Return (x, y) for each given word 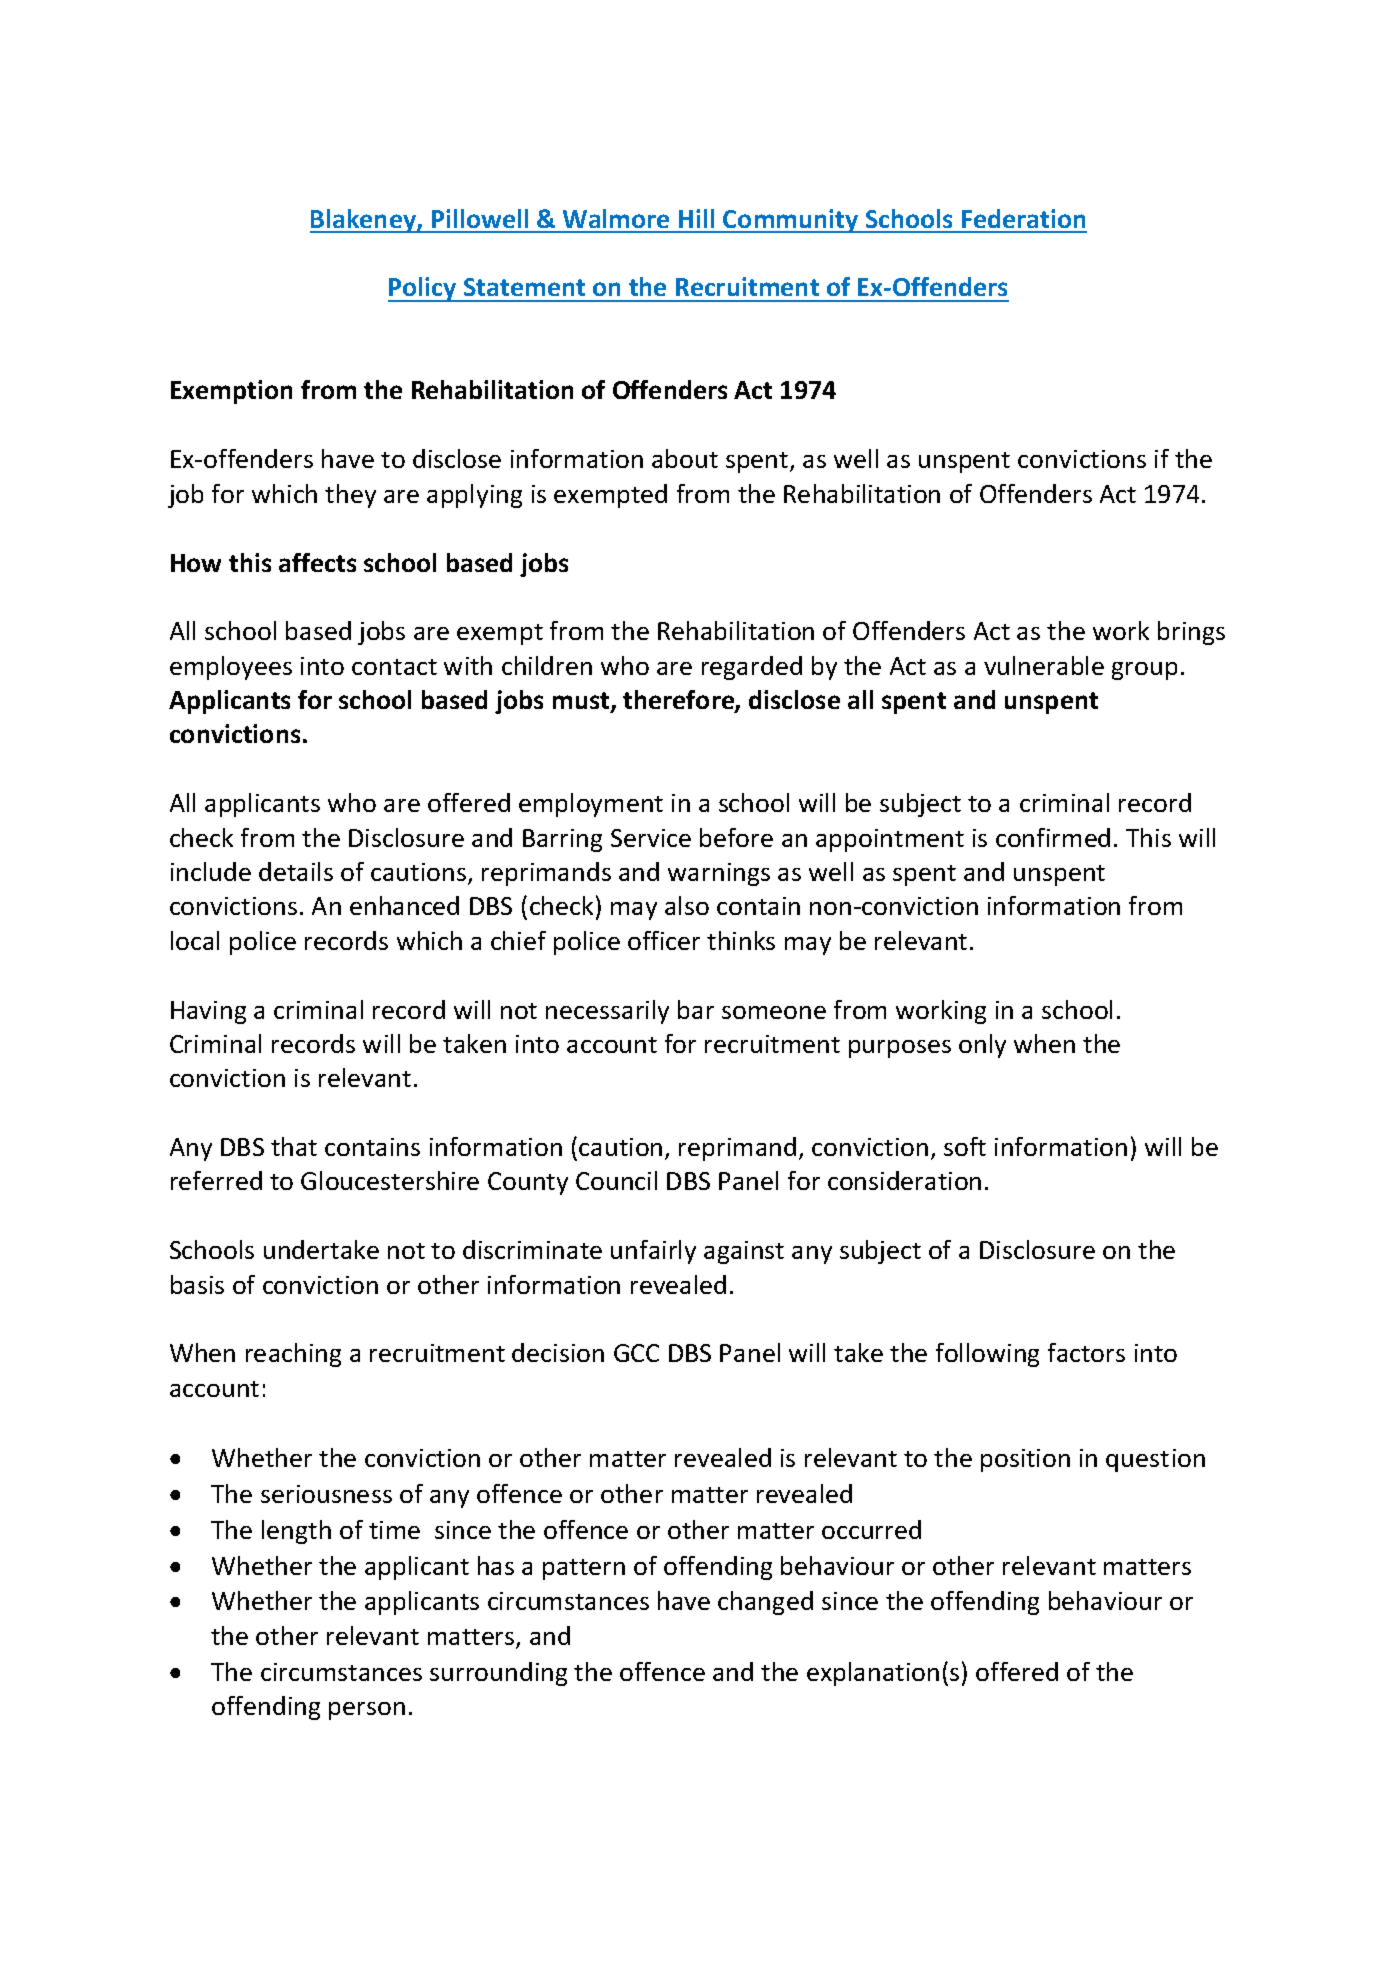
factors (1086, 1352)
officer (664, 940)
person (367, 1711)
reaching (293, 1355)
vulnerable (1044, 665)
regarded (752, 668)
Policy (423, 289)
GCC (636, 1353)
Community (791, 221)
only (982, 1046)
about (685, 458)
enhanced (404, 905)
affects (317, 562)
